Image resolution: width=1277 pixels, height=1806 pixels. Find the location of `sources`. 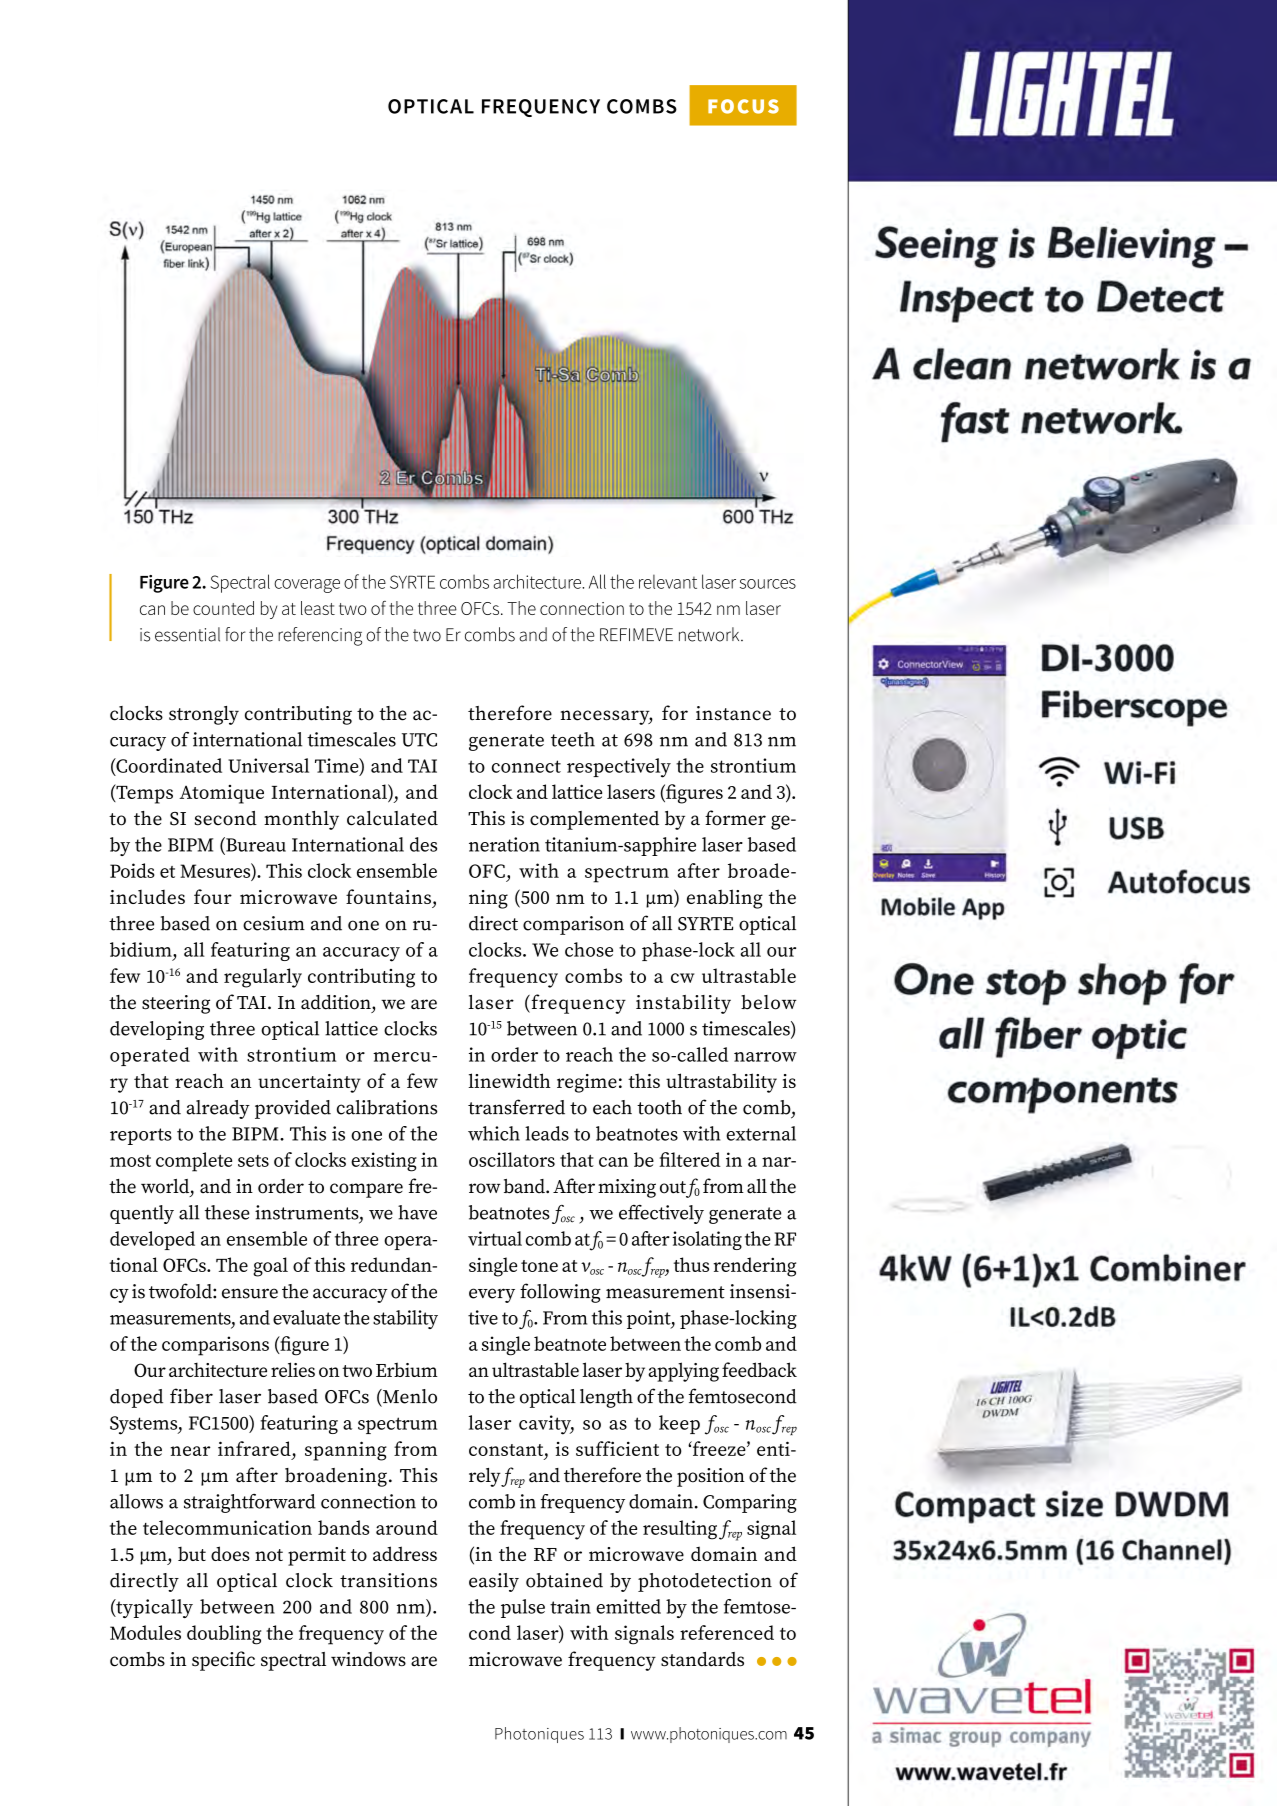

sources is located at coordinates (768, 584).
